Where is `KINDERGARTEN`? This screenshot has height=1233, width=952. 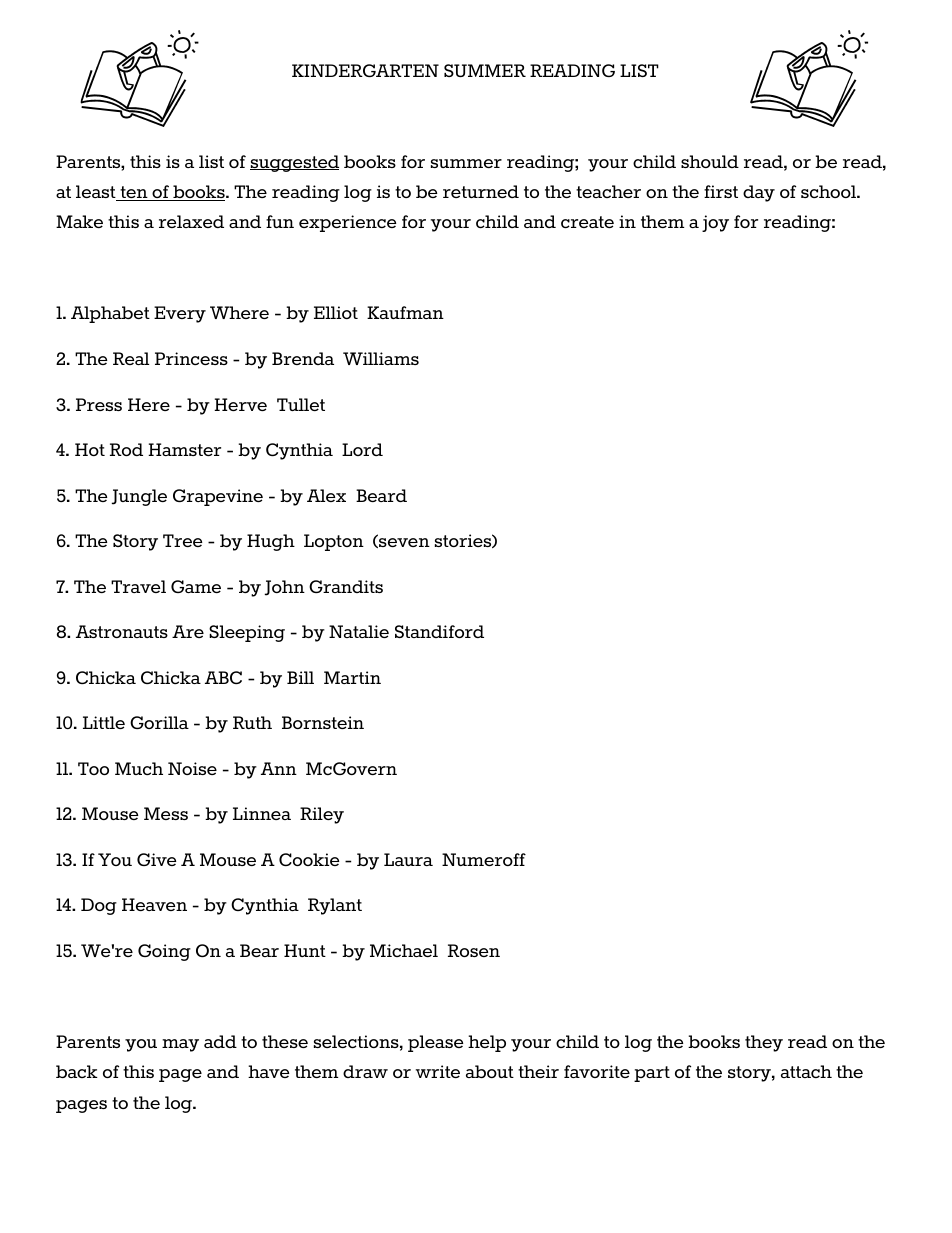 KINDERGARTEN is located at coordinates (365, 70).
